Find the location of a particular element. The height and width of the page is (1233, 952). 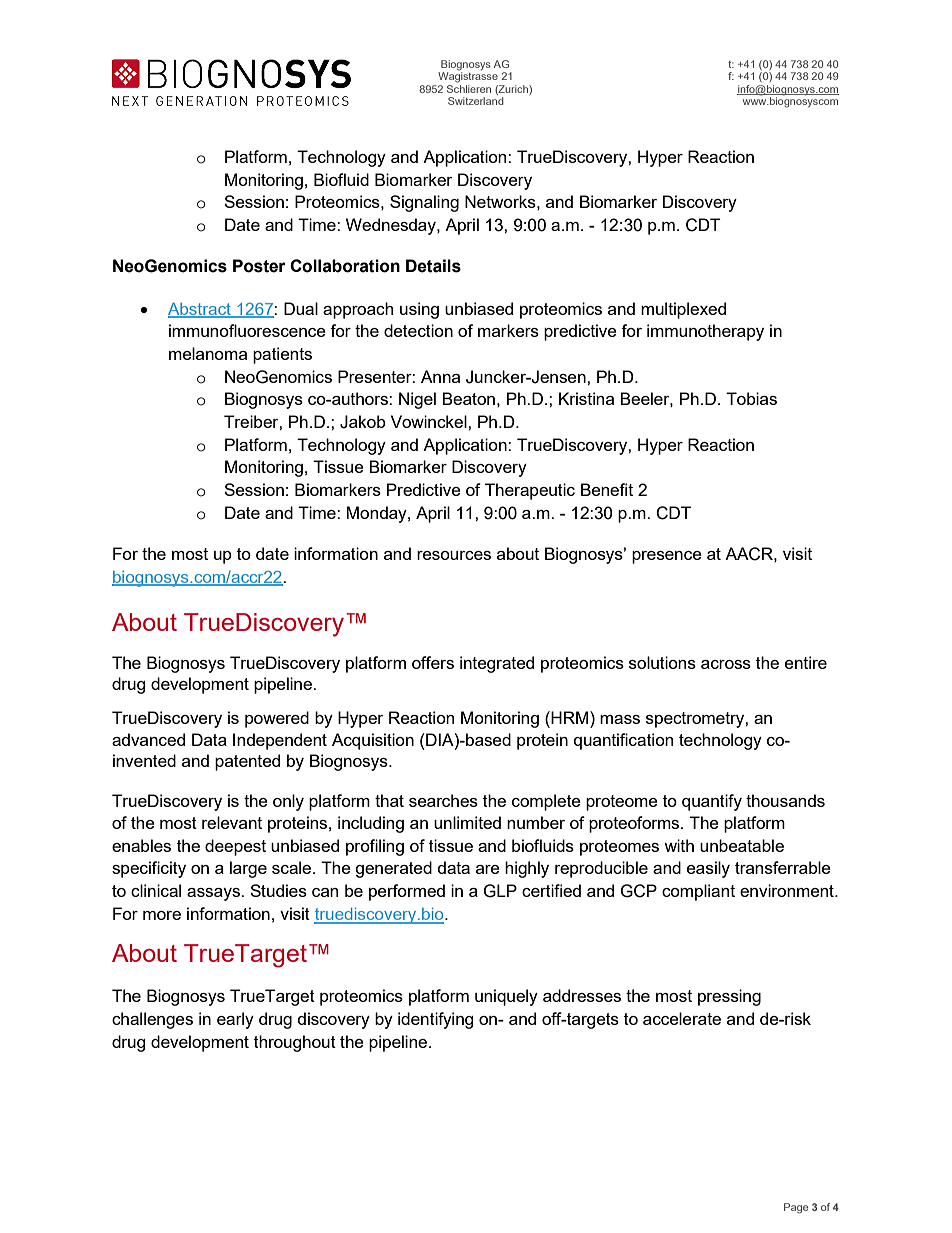

powered is located at coordinates (277, 719).
